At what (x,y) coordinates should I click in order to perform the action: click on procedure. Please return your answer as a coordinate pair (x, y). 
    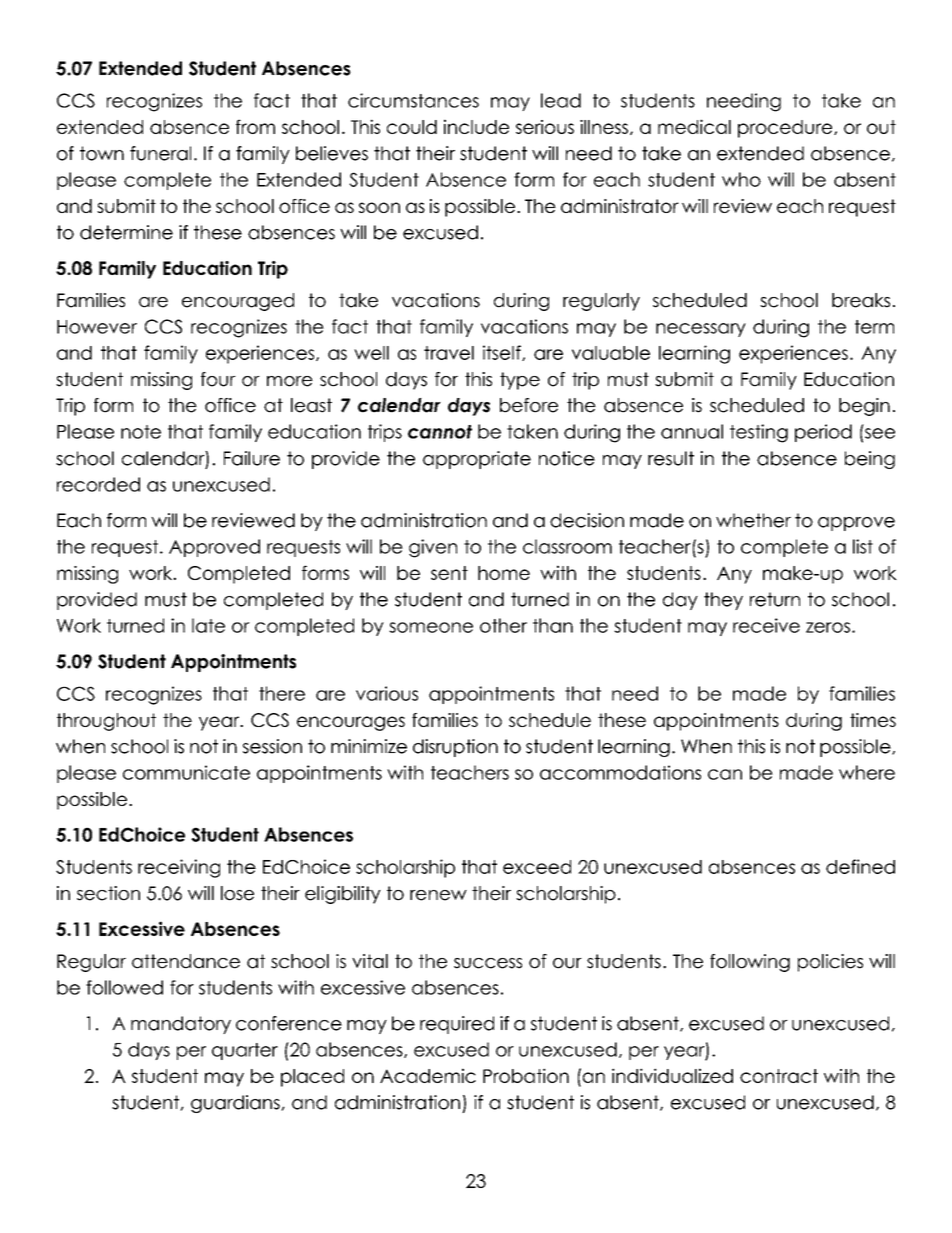
    Looking at the image, I should click on (786, 129).
